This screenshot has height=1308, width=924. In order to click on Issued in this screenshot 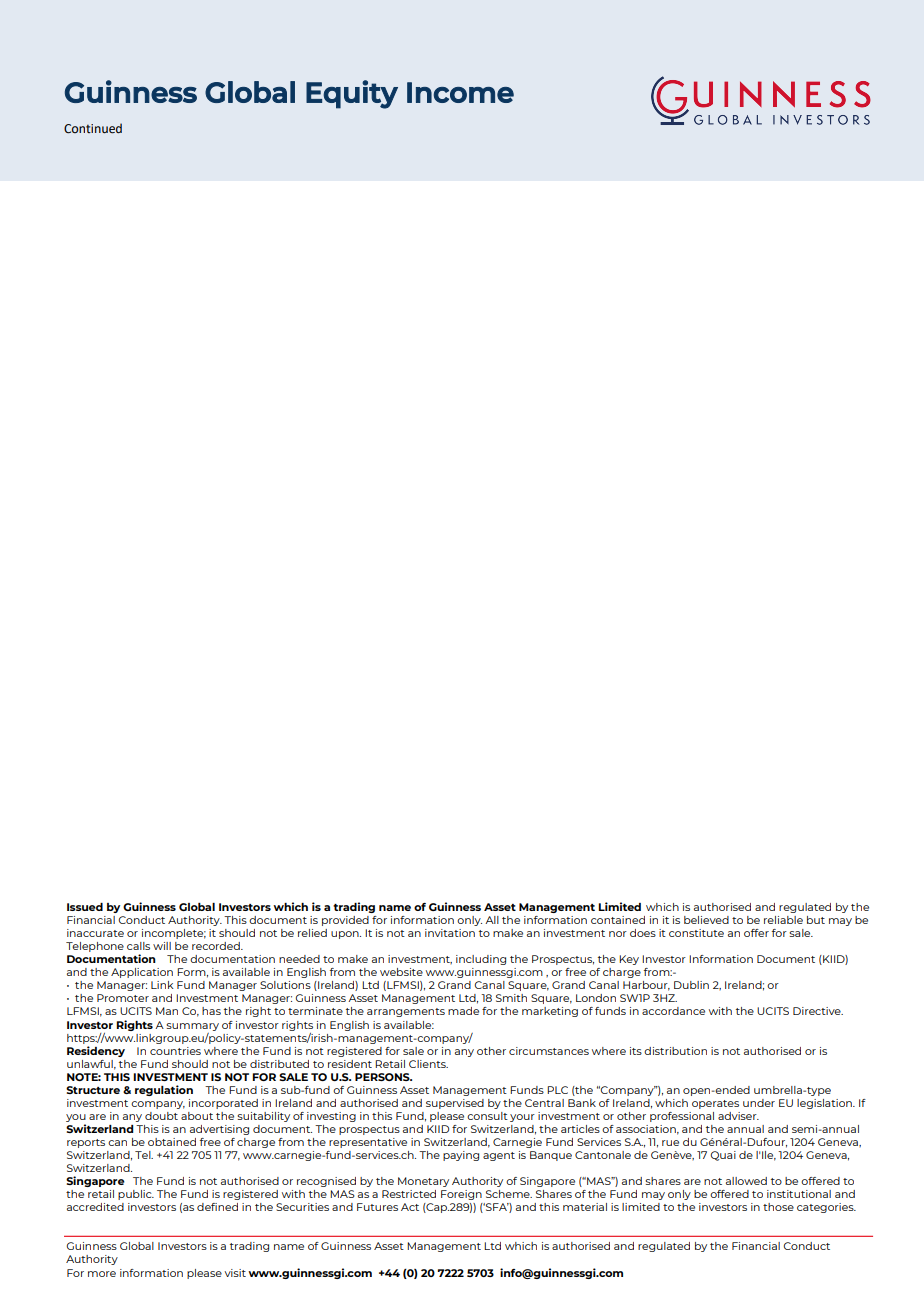, I will do `click(85, 907)`.
